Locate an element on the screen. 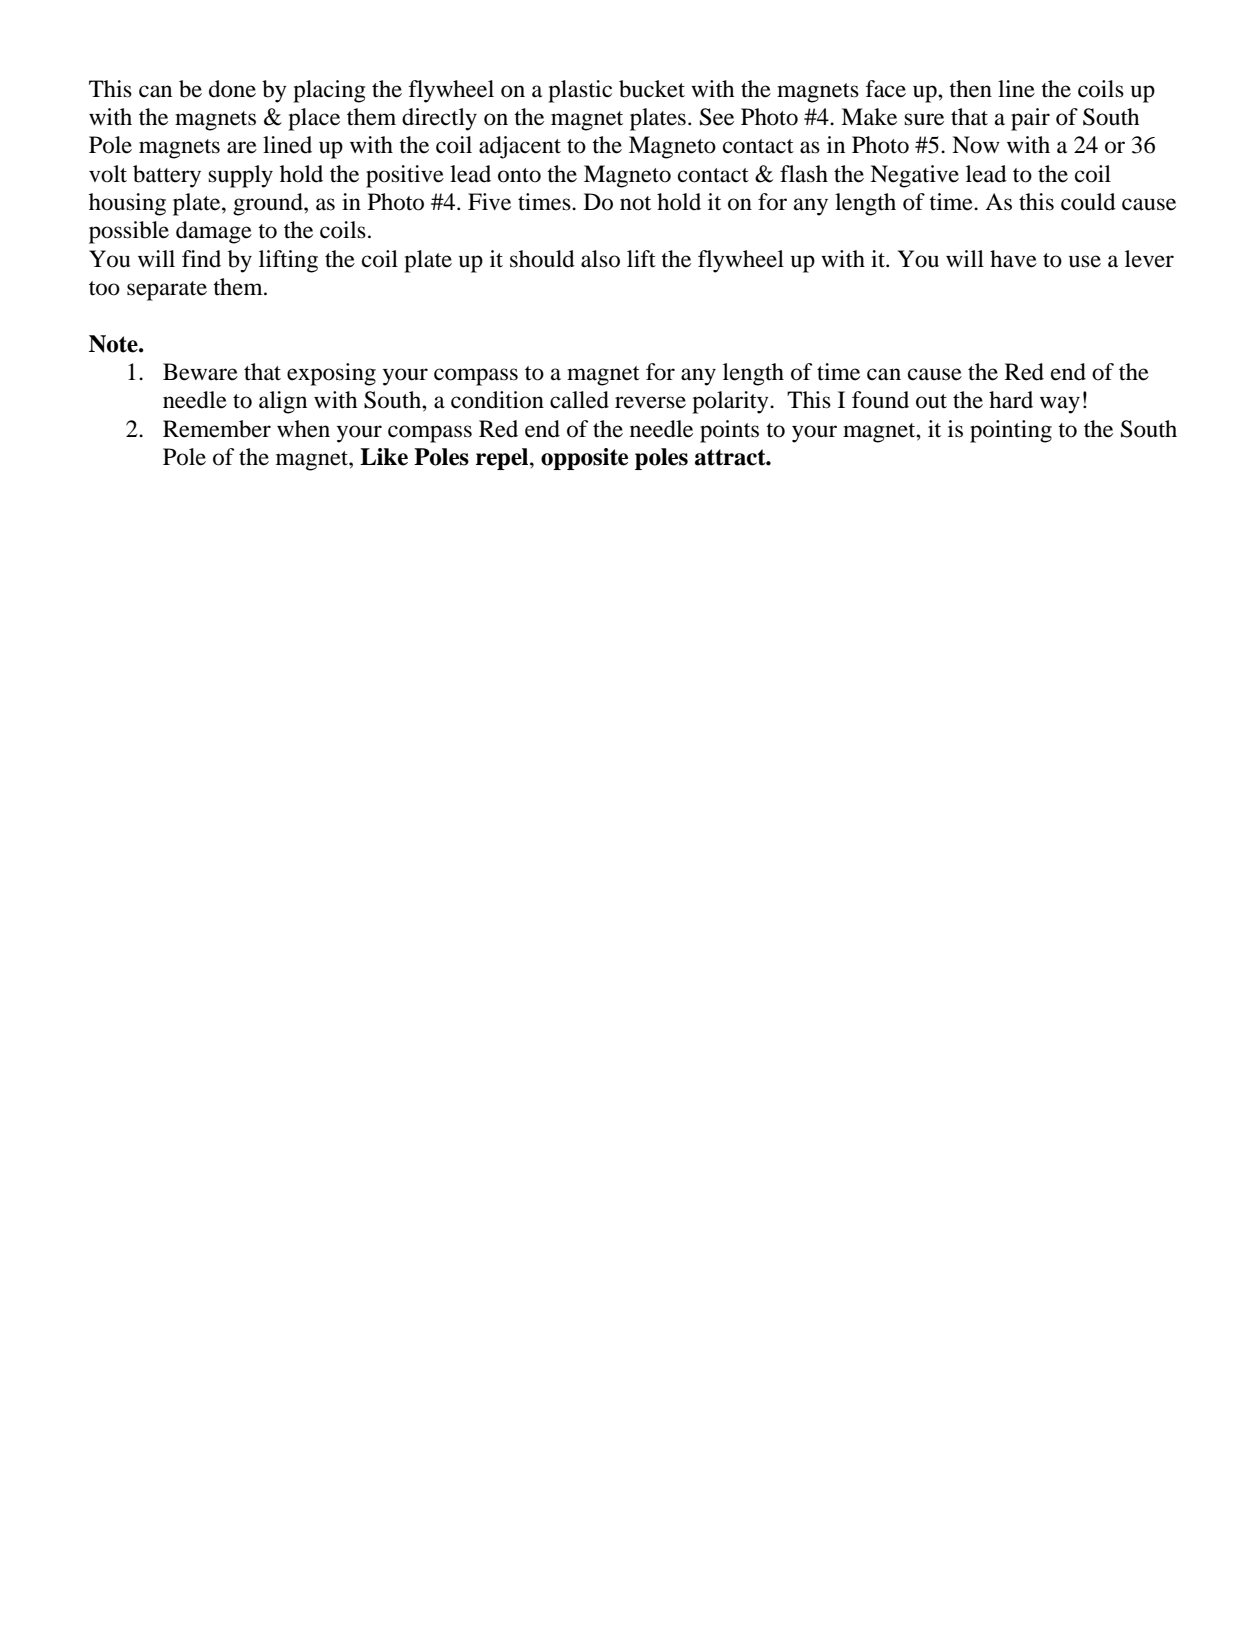 This screenshot has height=1627, width=1257. called is located at coordinates (579, 400).
